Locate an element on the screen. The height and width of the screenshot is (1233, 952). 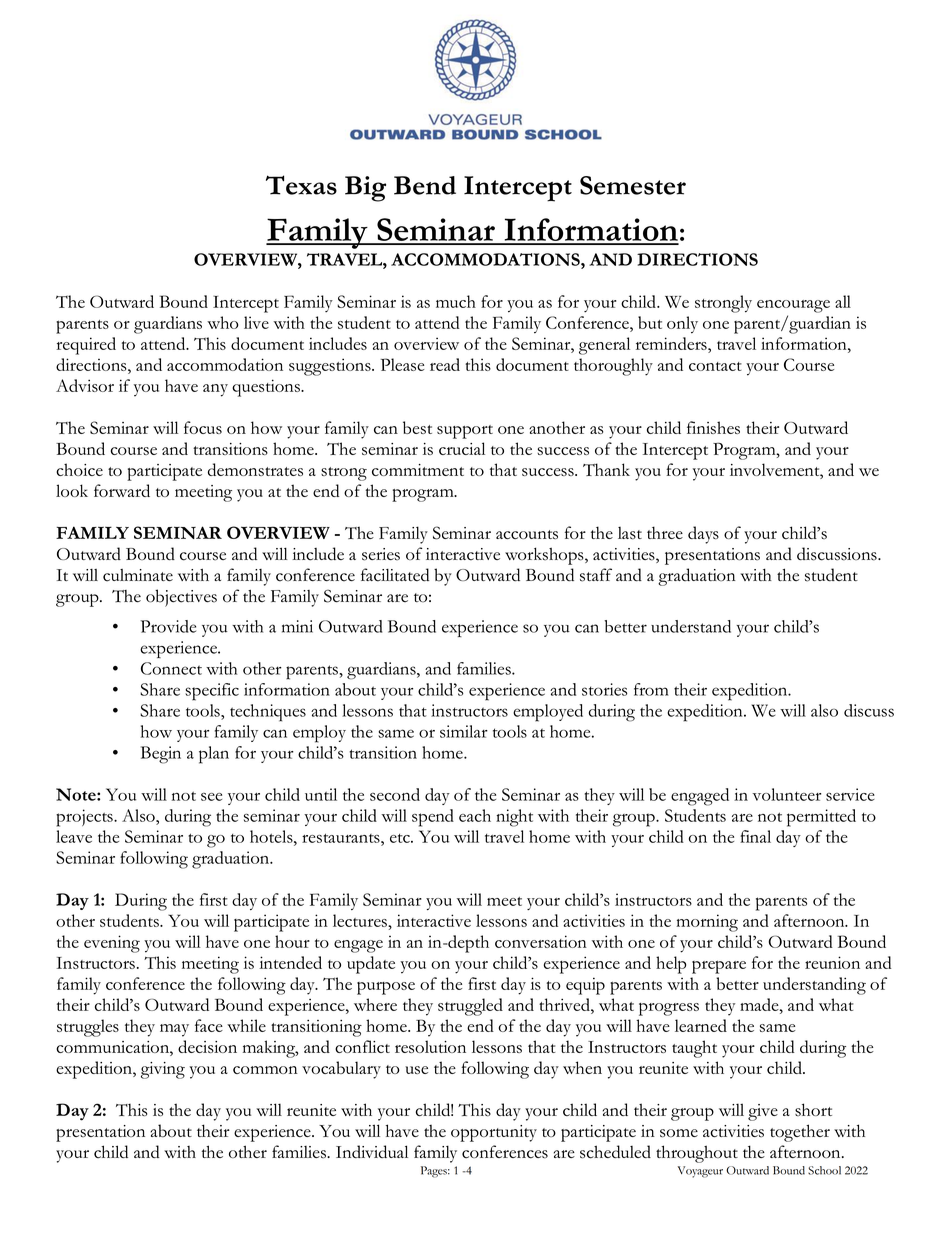
giving is located at coordinates (163, 1070).
